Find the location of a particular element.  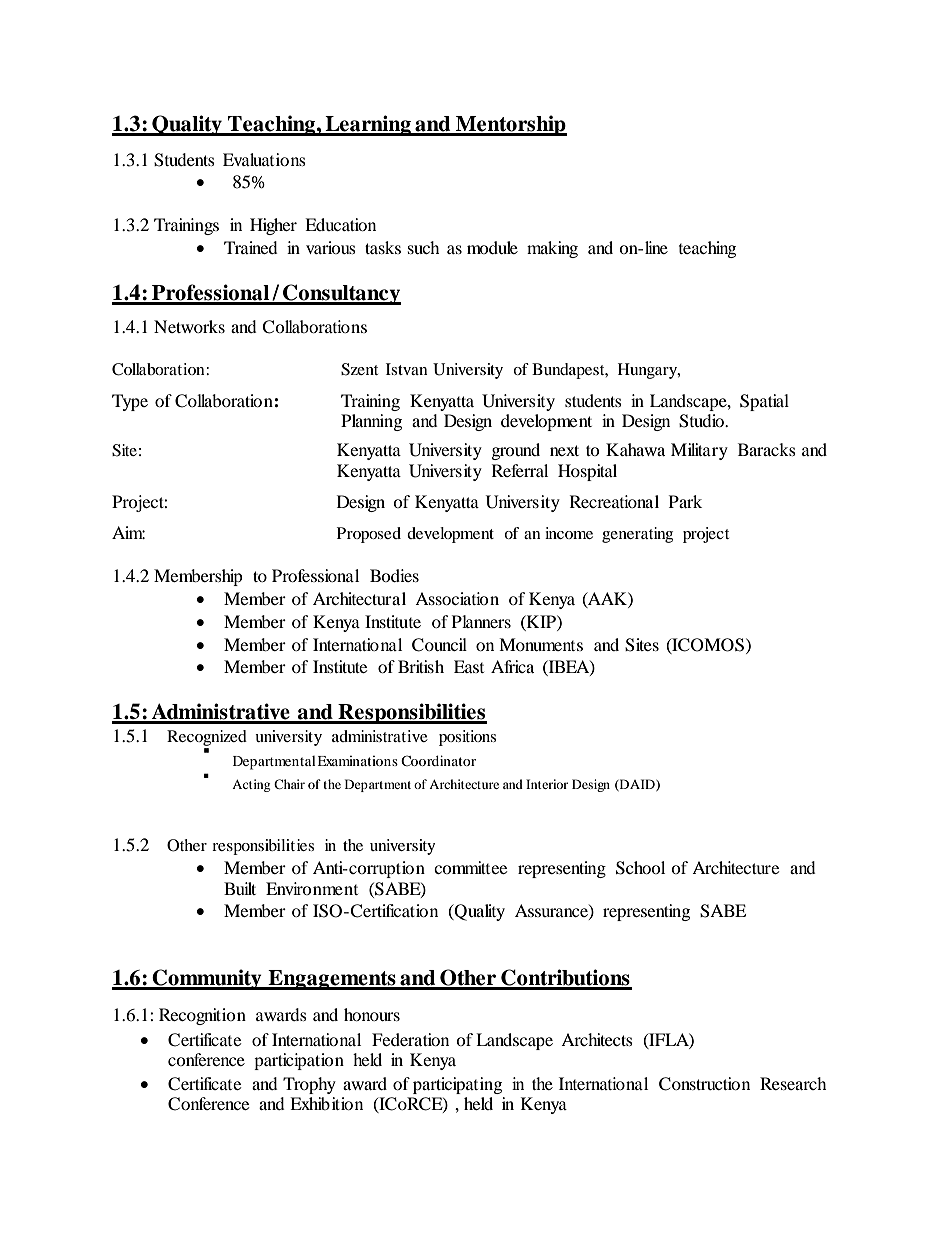

Built is located at coordinates (240, 888).
